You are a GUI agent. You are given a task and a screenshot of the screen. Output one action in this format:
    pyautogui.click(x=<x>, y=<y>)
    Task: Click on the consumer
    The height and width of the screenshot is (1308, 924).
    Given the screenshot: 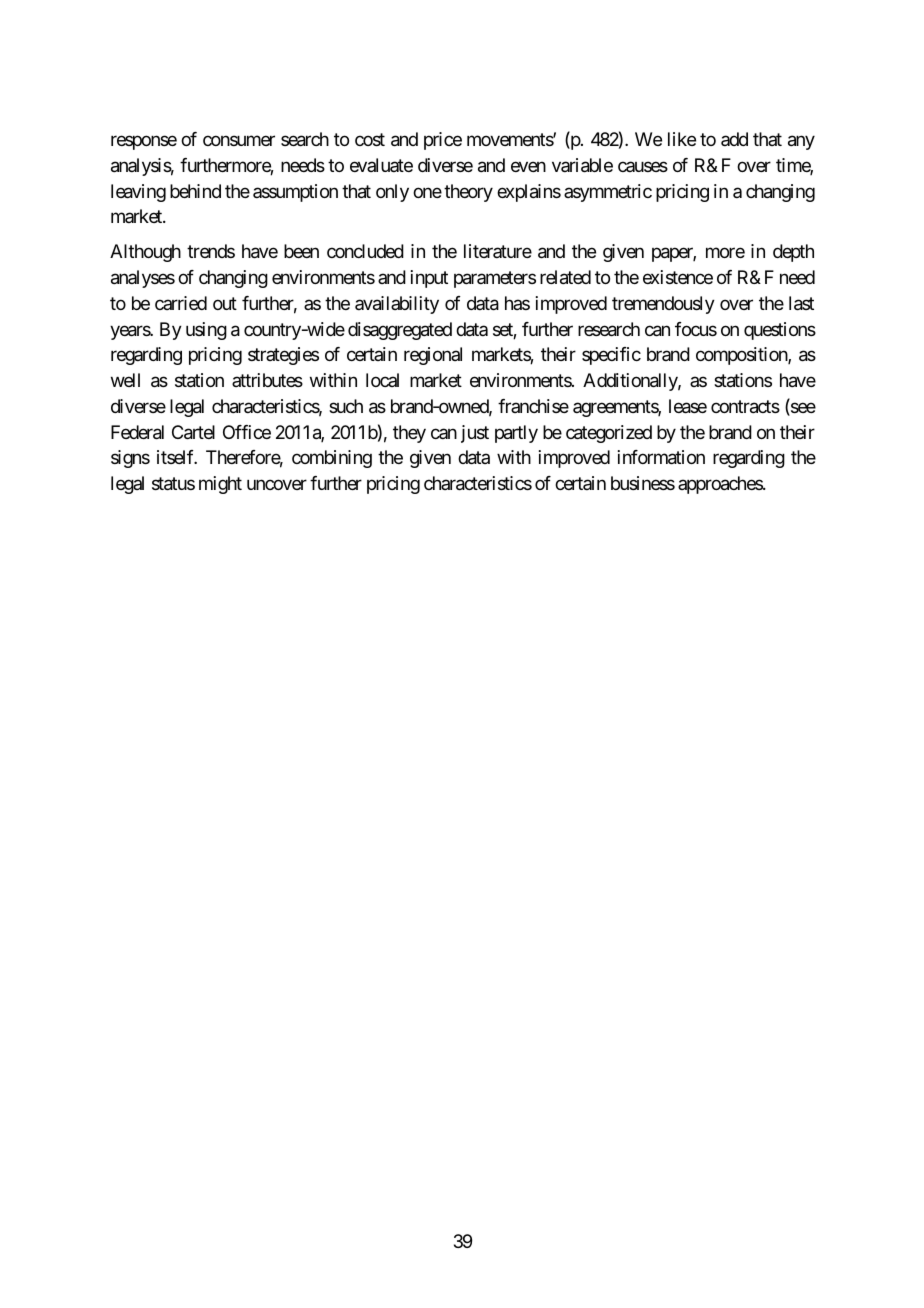 What is the action you would take?
    pyautogui.click(x=239, y=141)
